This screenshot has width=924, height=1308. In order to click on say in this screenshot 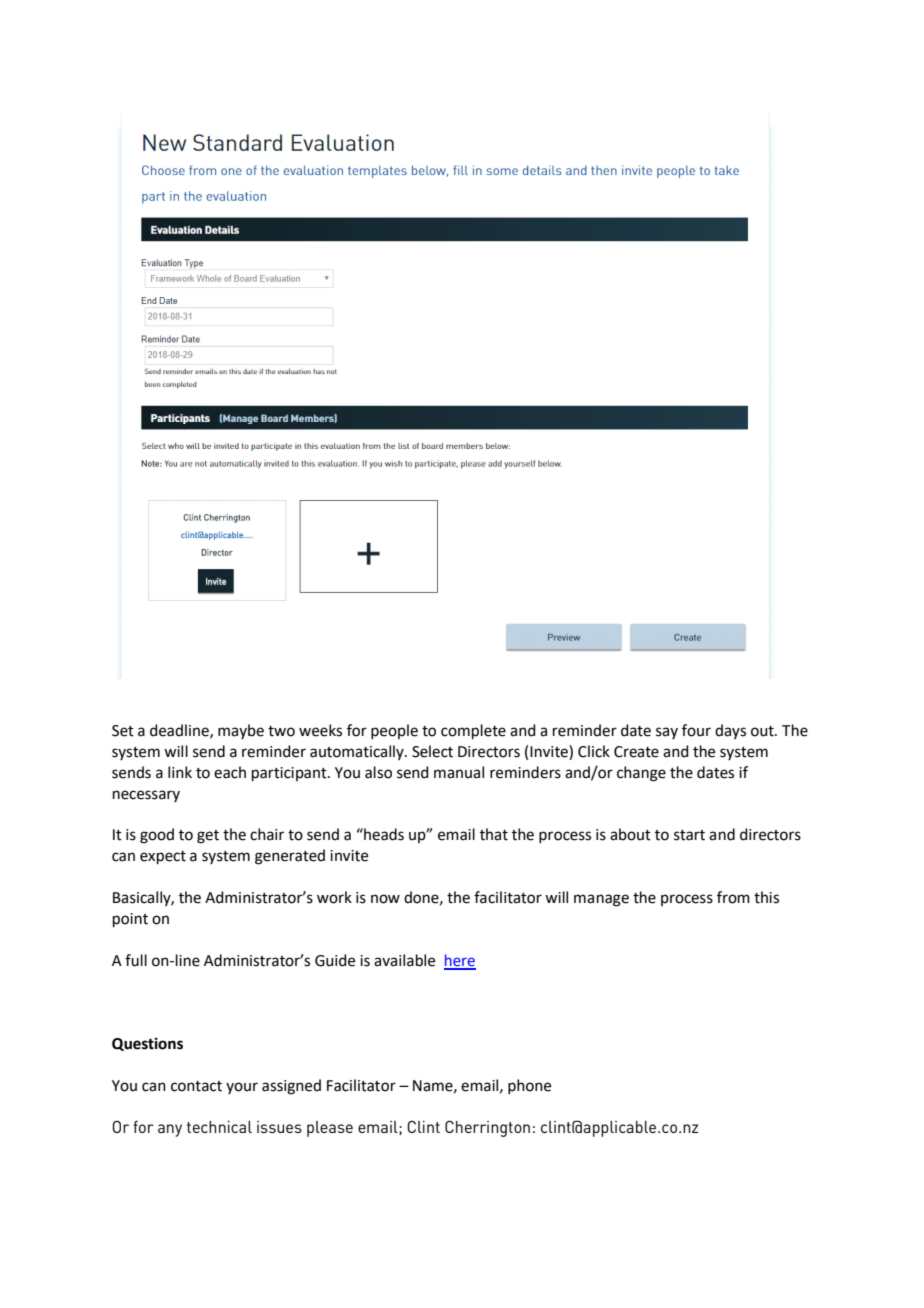, I will do `click(667, 733)`.
